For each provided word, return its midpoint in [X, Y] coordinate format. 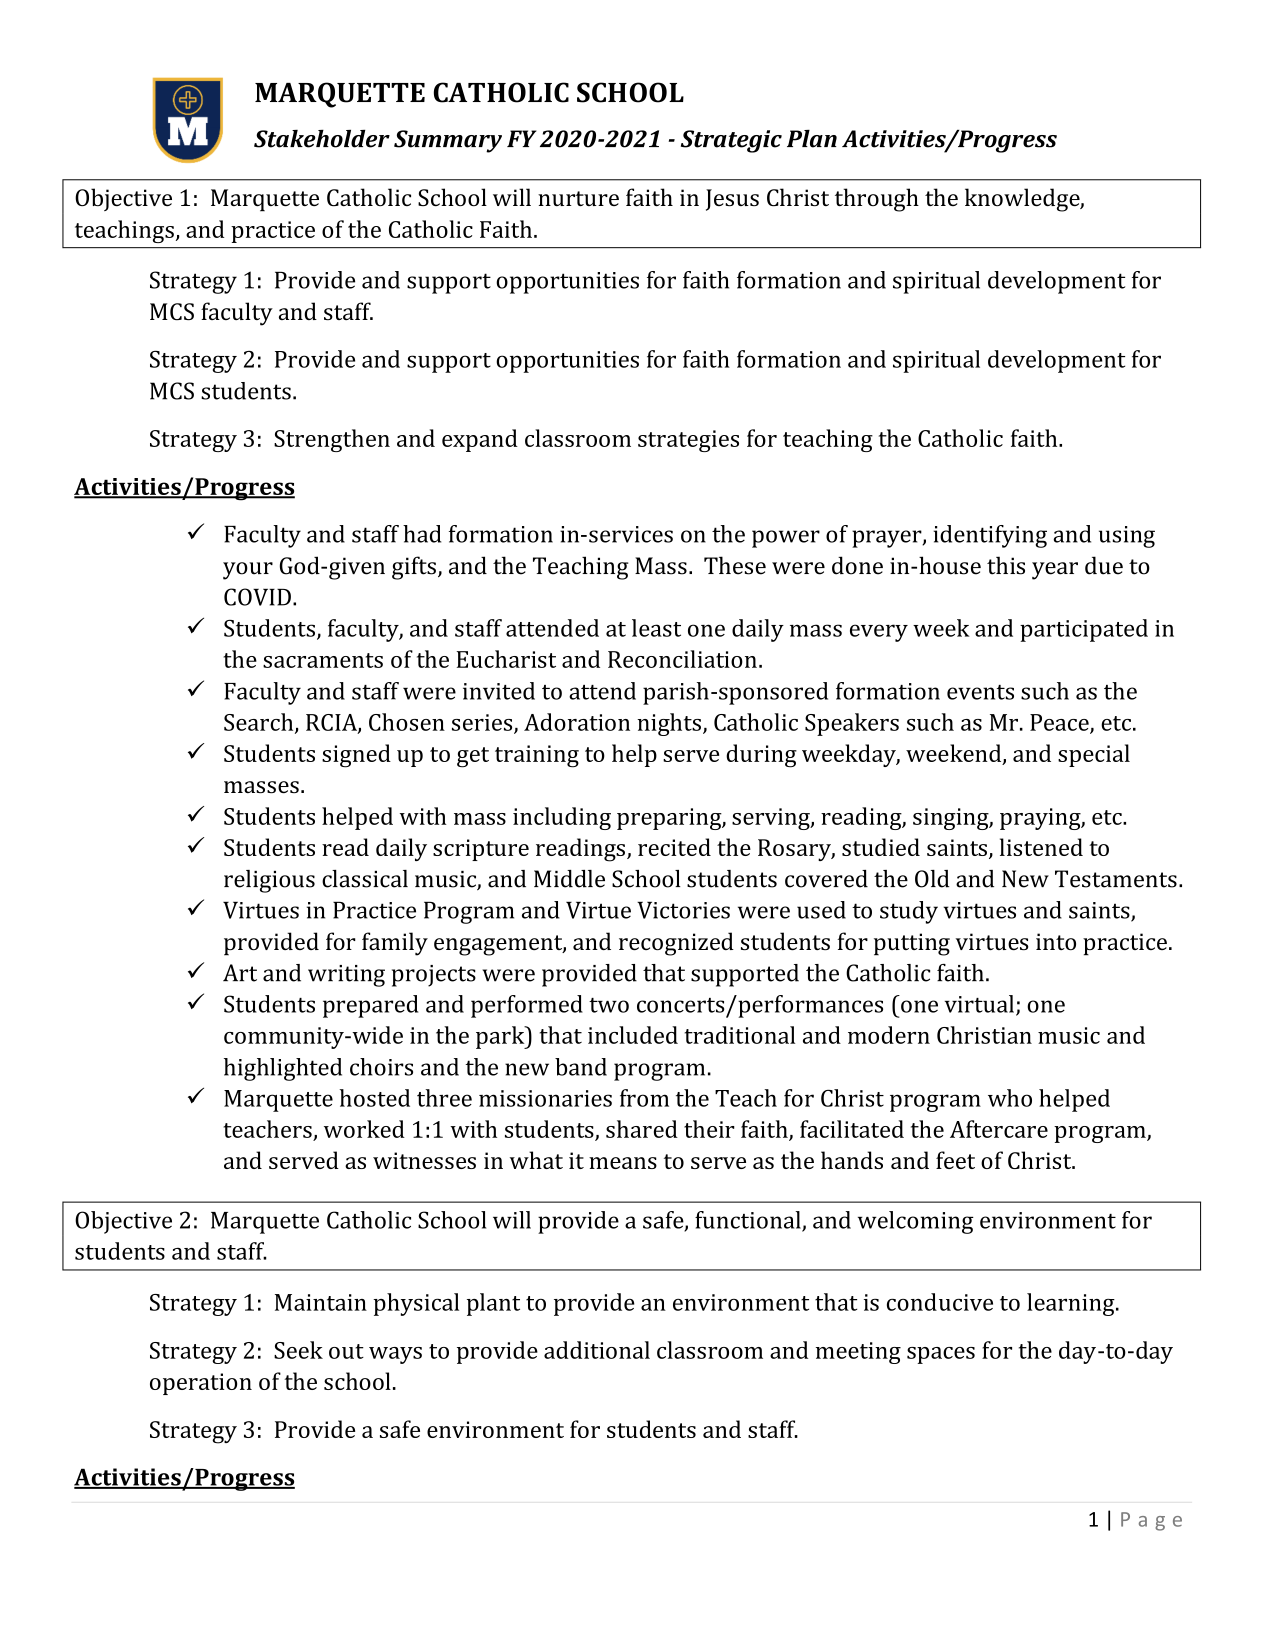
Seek [298, 1350]
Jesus [732, 200]
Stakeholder [322, 139]
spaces [941, 1355]
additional [597, 1350]
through [877, 200]
